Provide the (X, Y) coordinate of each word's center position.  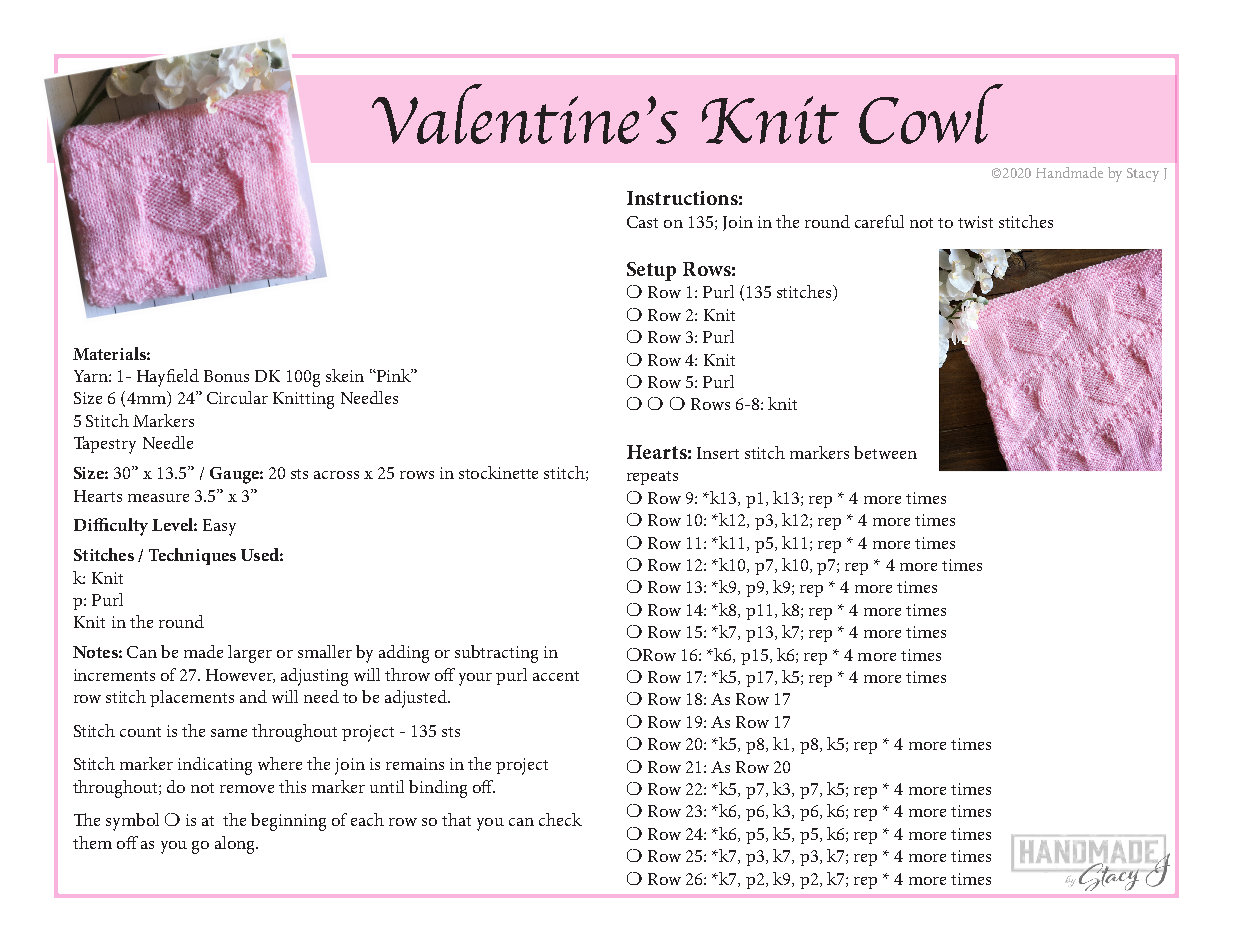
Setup (651, 271)
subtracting (496, 654)
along (236, 845)
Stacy (1143, 175)
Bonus (226, 376)
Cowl (931, 114)
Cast (642, 222)
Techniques (192, 556)
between (885, 452)
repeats (652, 478)
